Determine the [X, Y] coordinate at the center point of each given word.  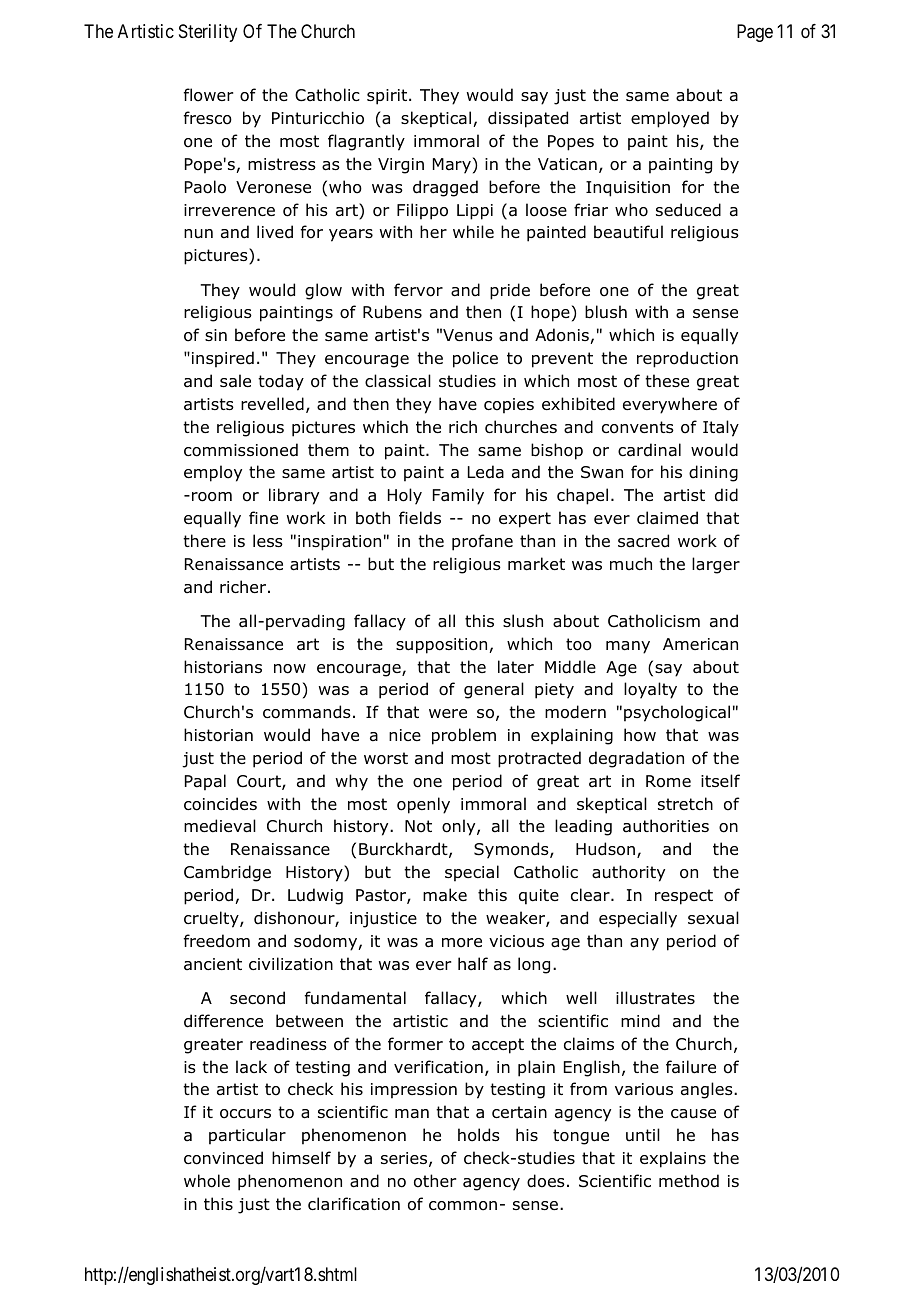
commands [307, 712]
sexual [713, 918]
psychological [677, 713]
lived [275, 232]
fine [263, 517]
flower [208, 95]
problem [464, 736]
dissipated [528, 119]
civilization [291, 964]
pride [510, 291]
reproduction [687, 359]
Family [458, 496]
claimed [667, 518]
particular [247, 1136]
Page [755, 33]
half [473, 963]
